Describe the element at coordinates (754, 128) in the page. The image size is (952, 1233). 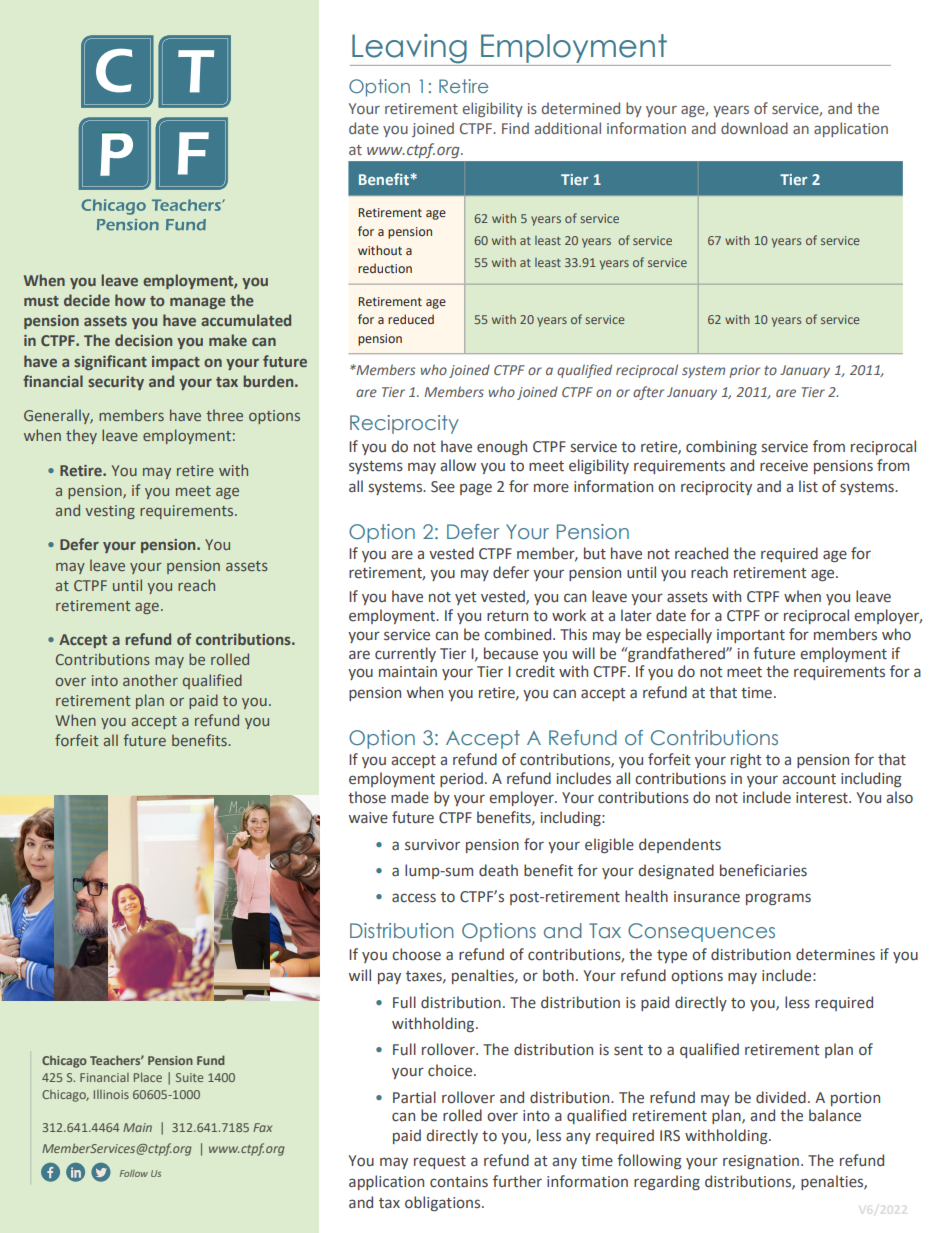
I see `download` at that location.
